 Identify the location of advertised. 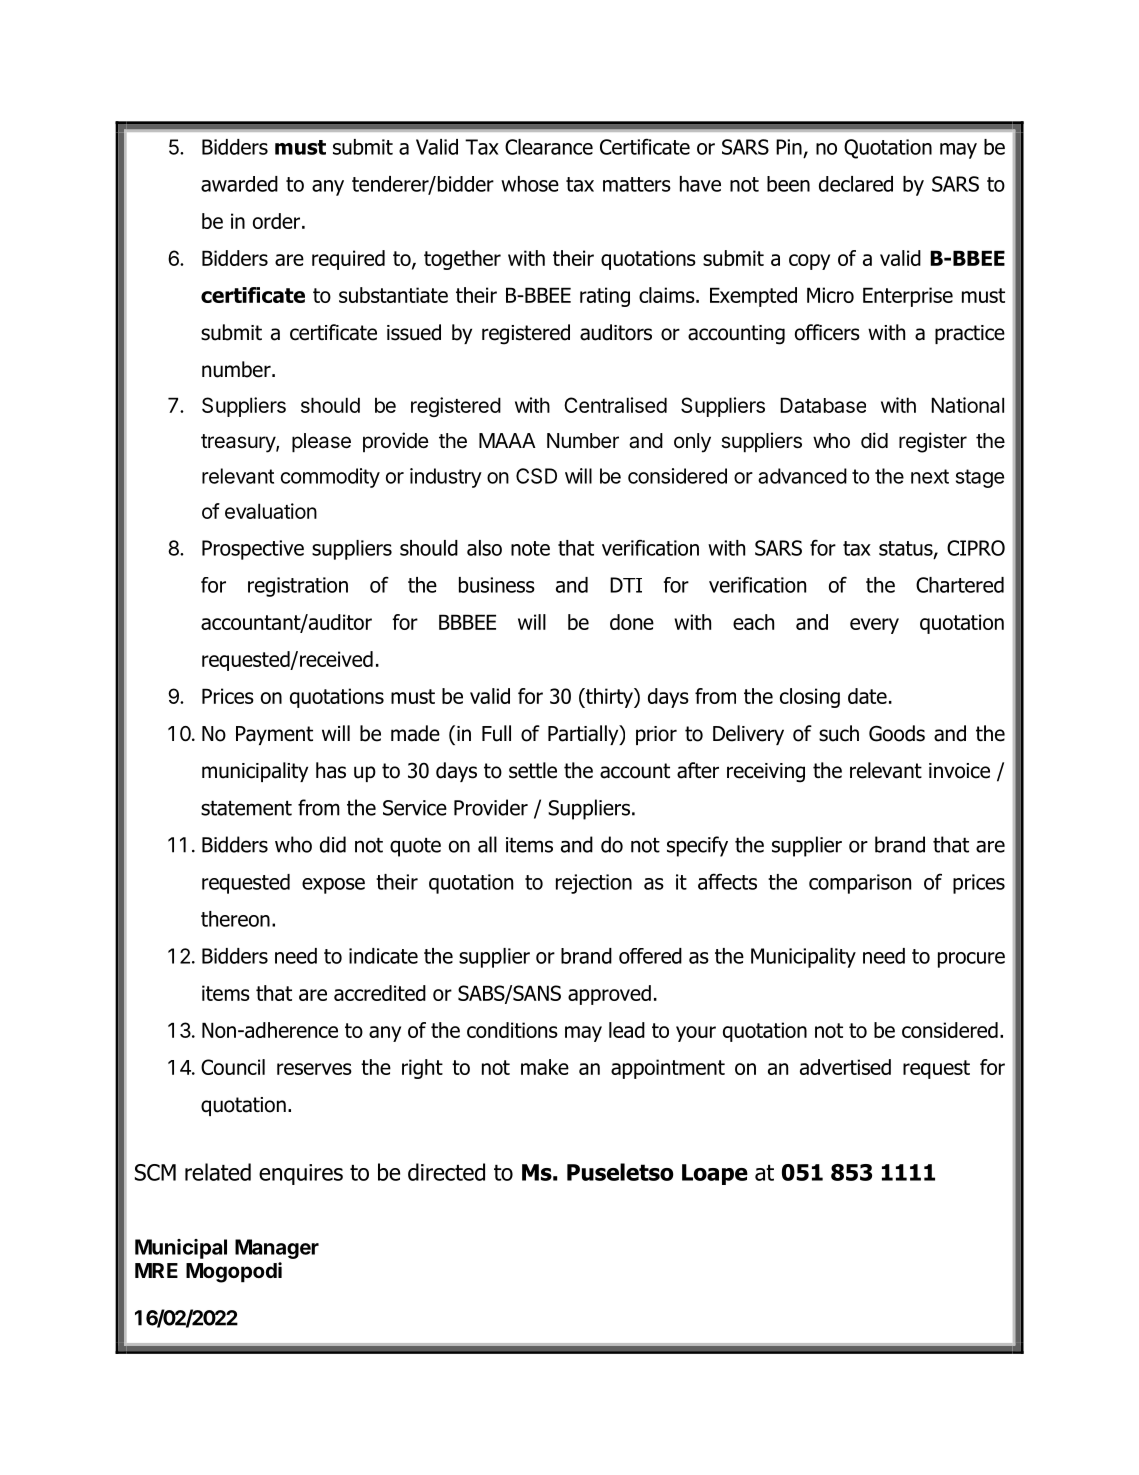
(845, 1067).
